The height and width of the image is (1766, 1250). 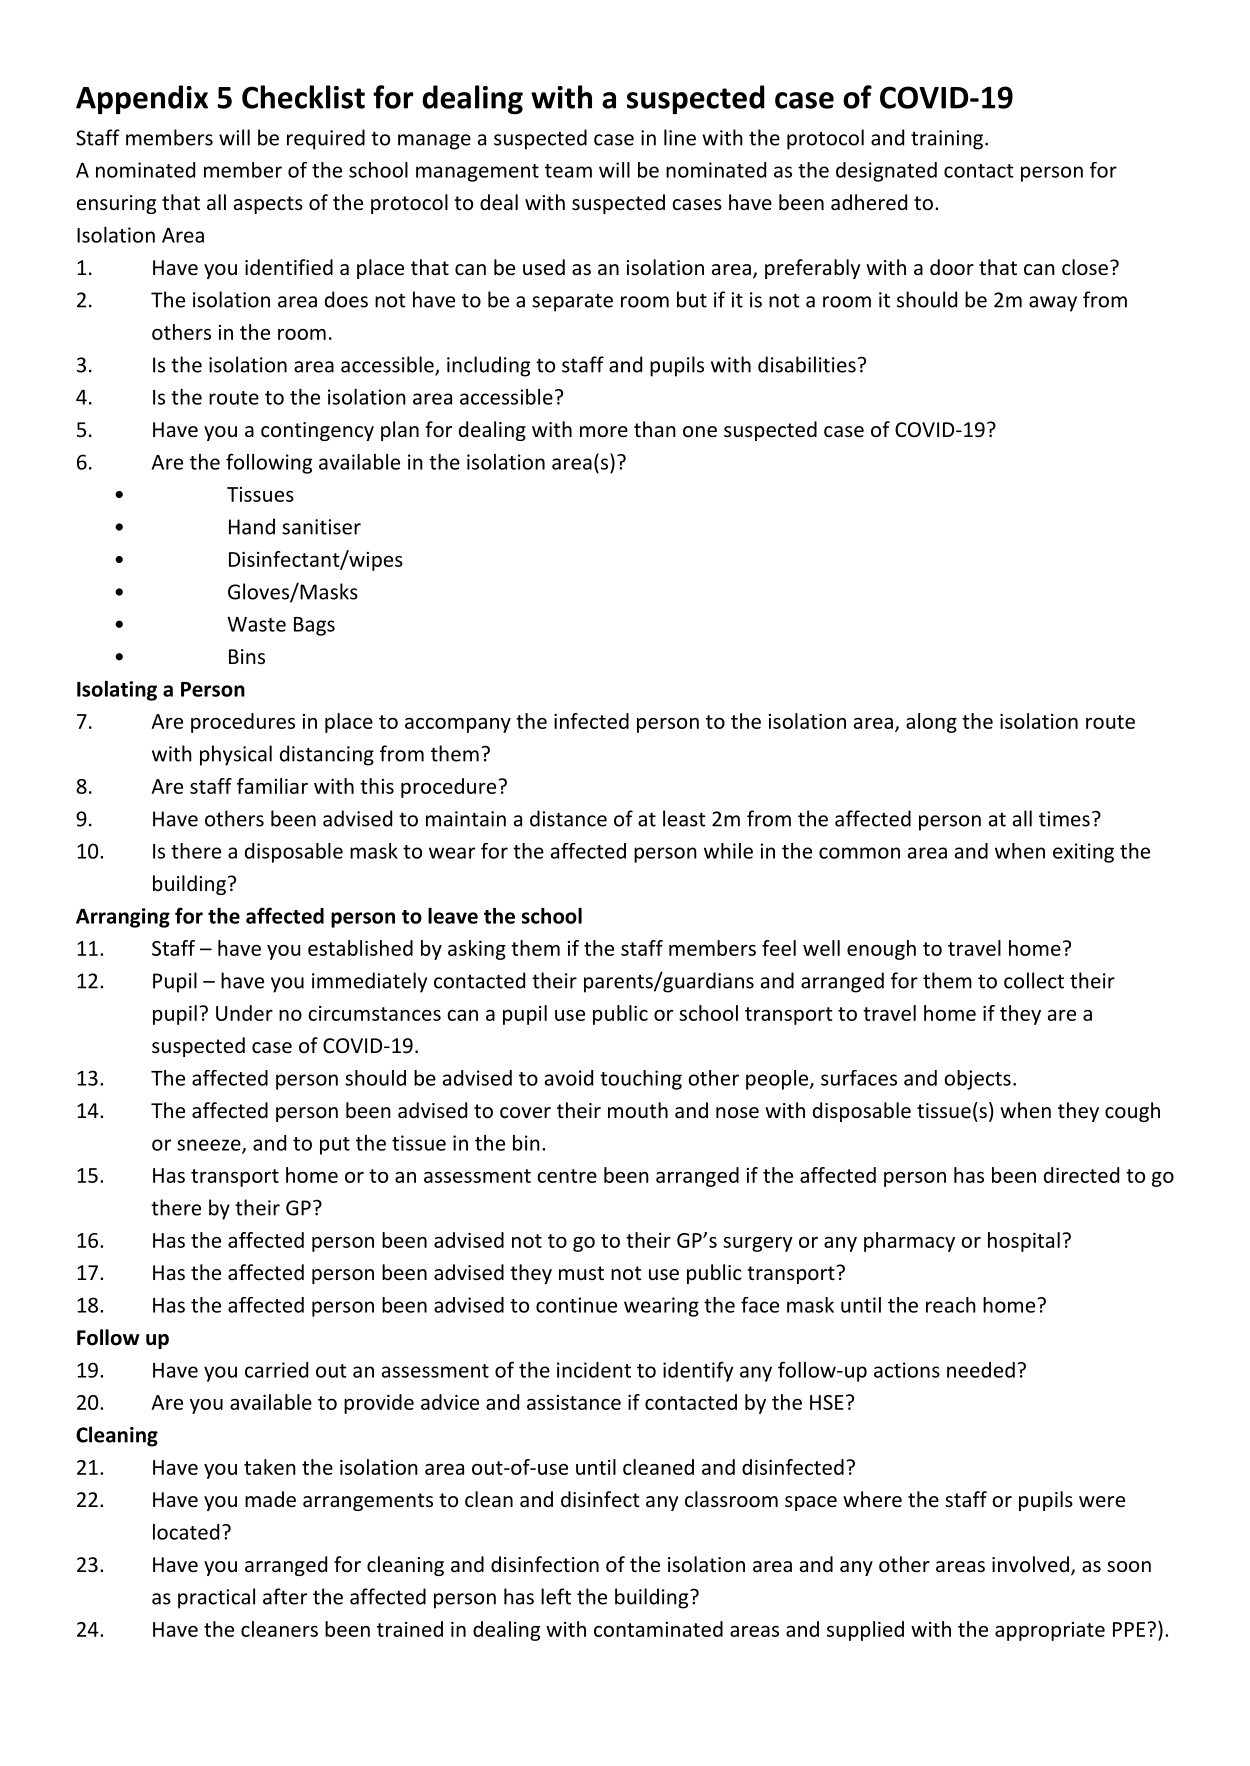 What do you see at coordinates (210, 1146) in the image?
I see `sneeze` at bounding box center [210, 1146].
